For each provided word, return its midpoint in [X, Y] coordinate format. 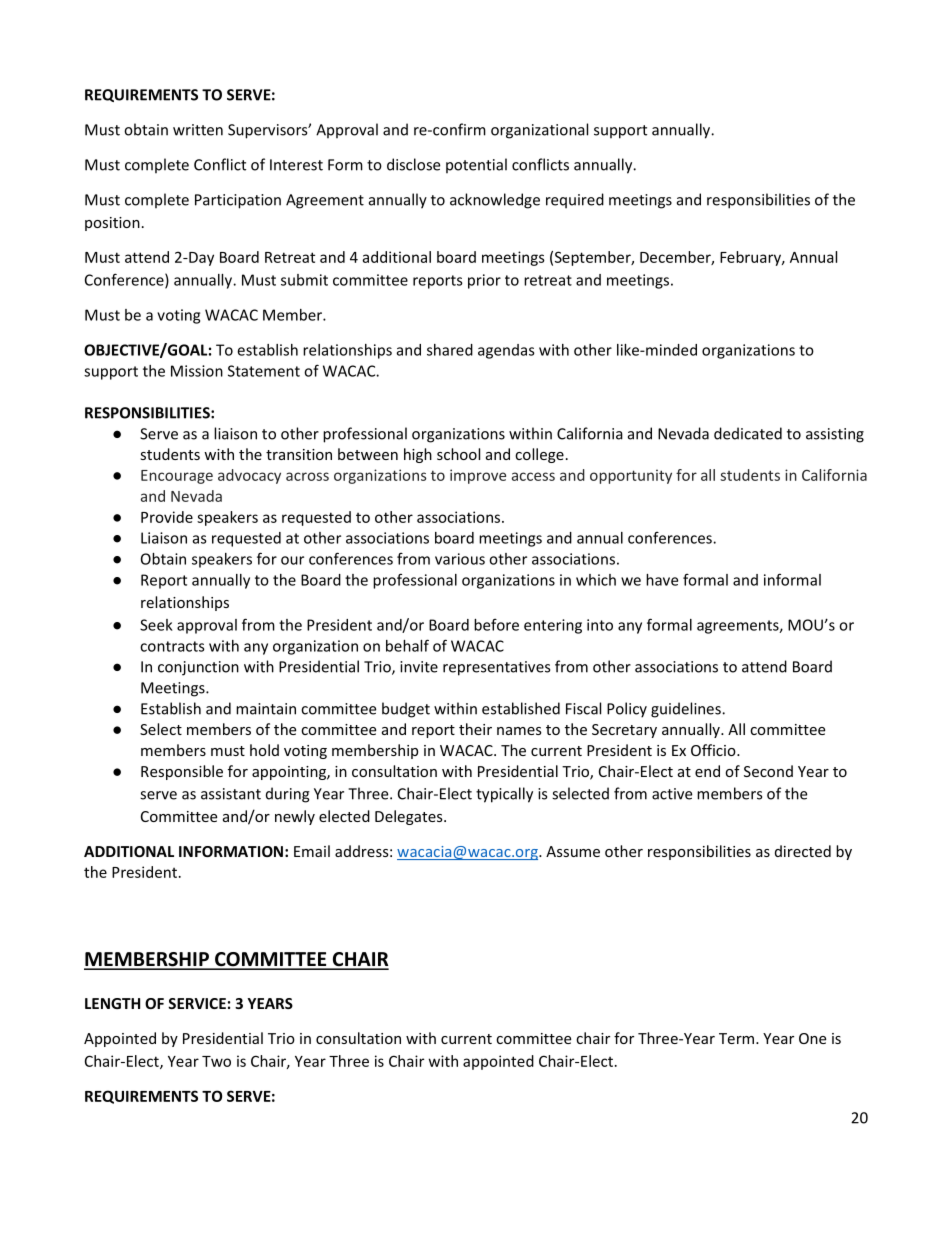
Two [216, 1061]
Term [736, 1038]
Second [768, 771]
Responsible [182, 772]
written [198, 130]
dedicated [748, 433]
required [575, 201]
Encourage [177, 477]
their [475, 729]
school [458, 454]
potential [476, 166]
